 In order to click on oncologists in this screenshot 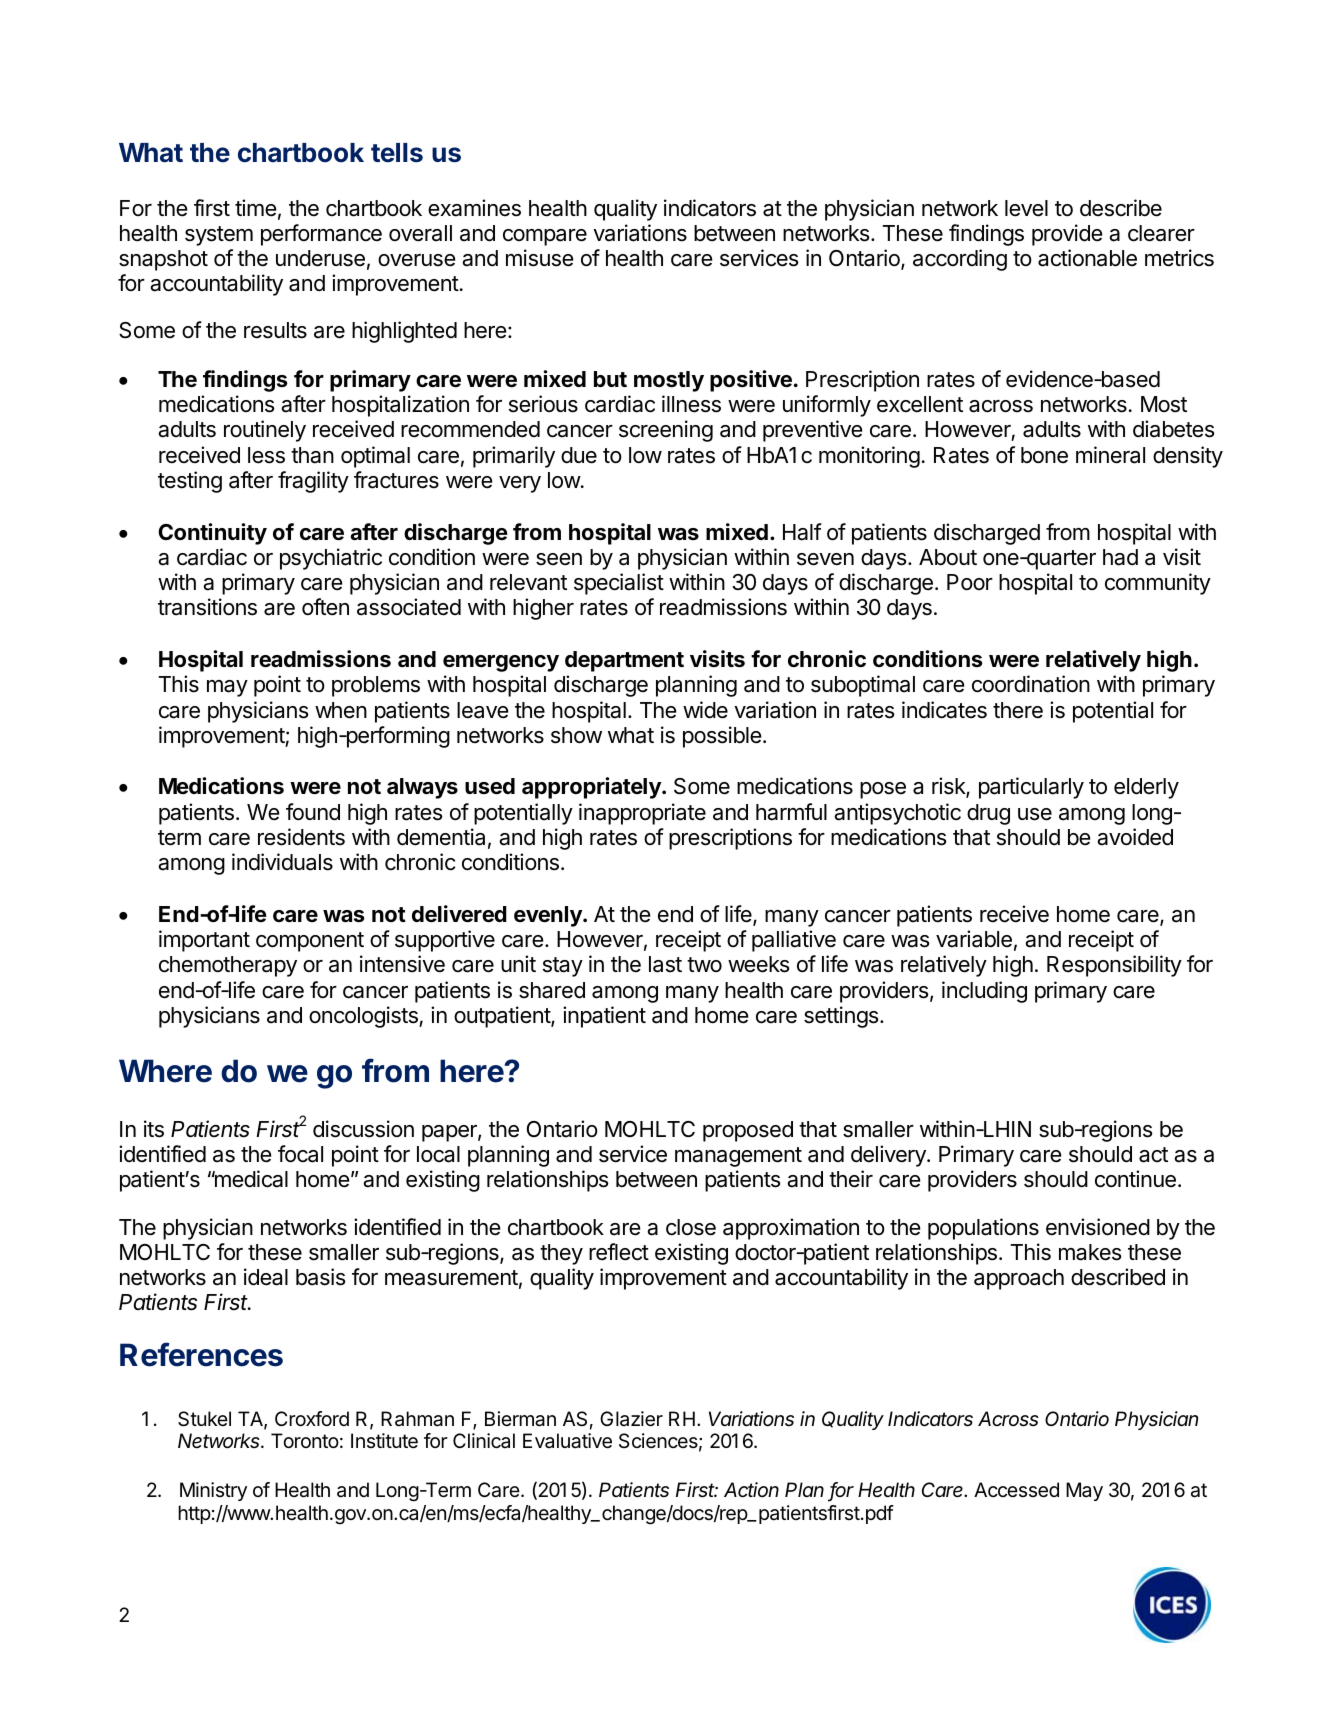, I will do `click(364, 1017)`.
